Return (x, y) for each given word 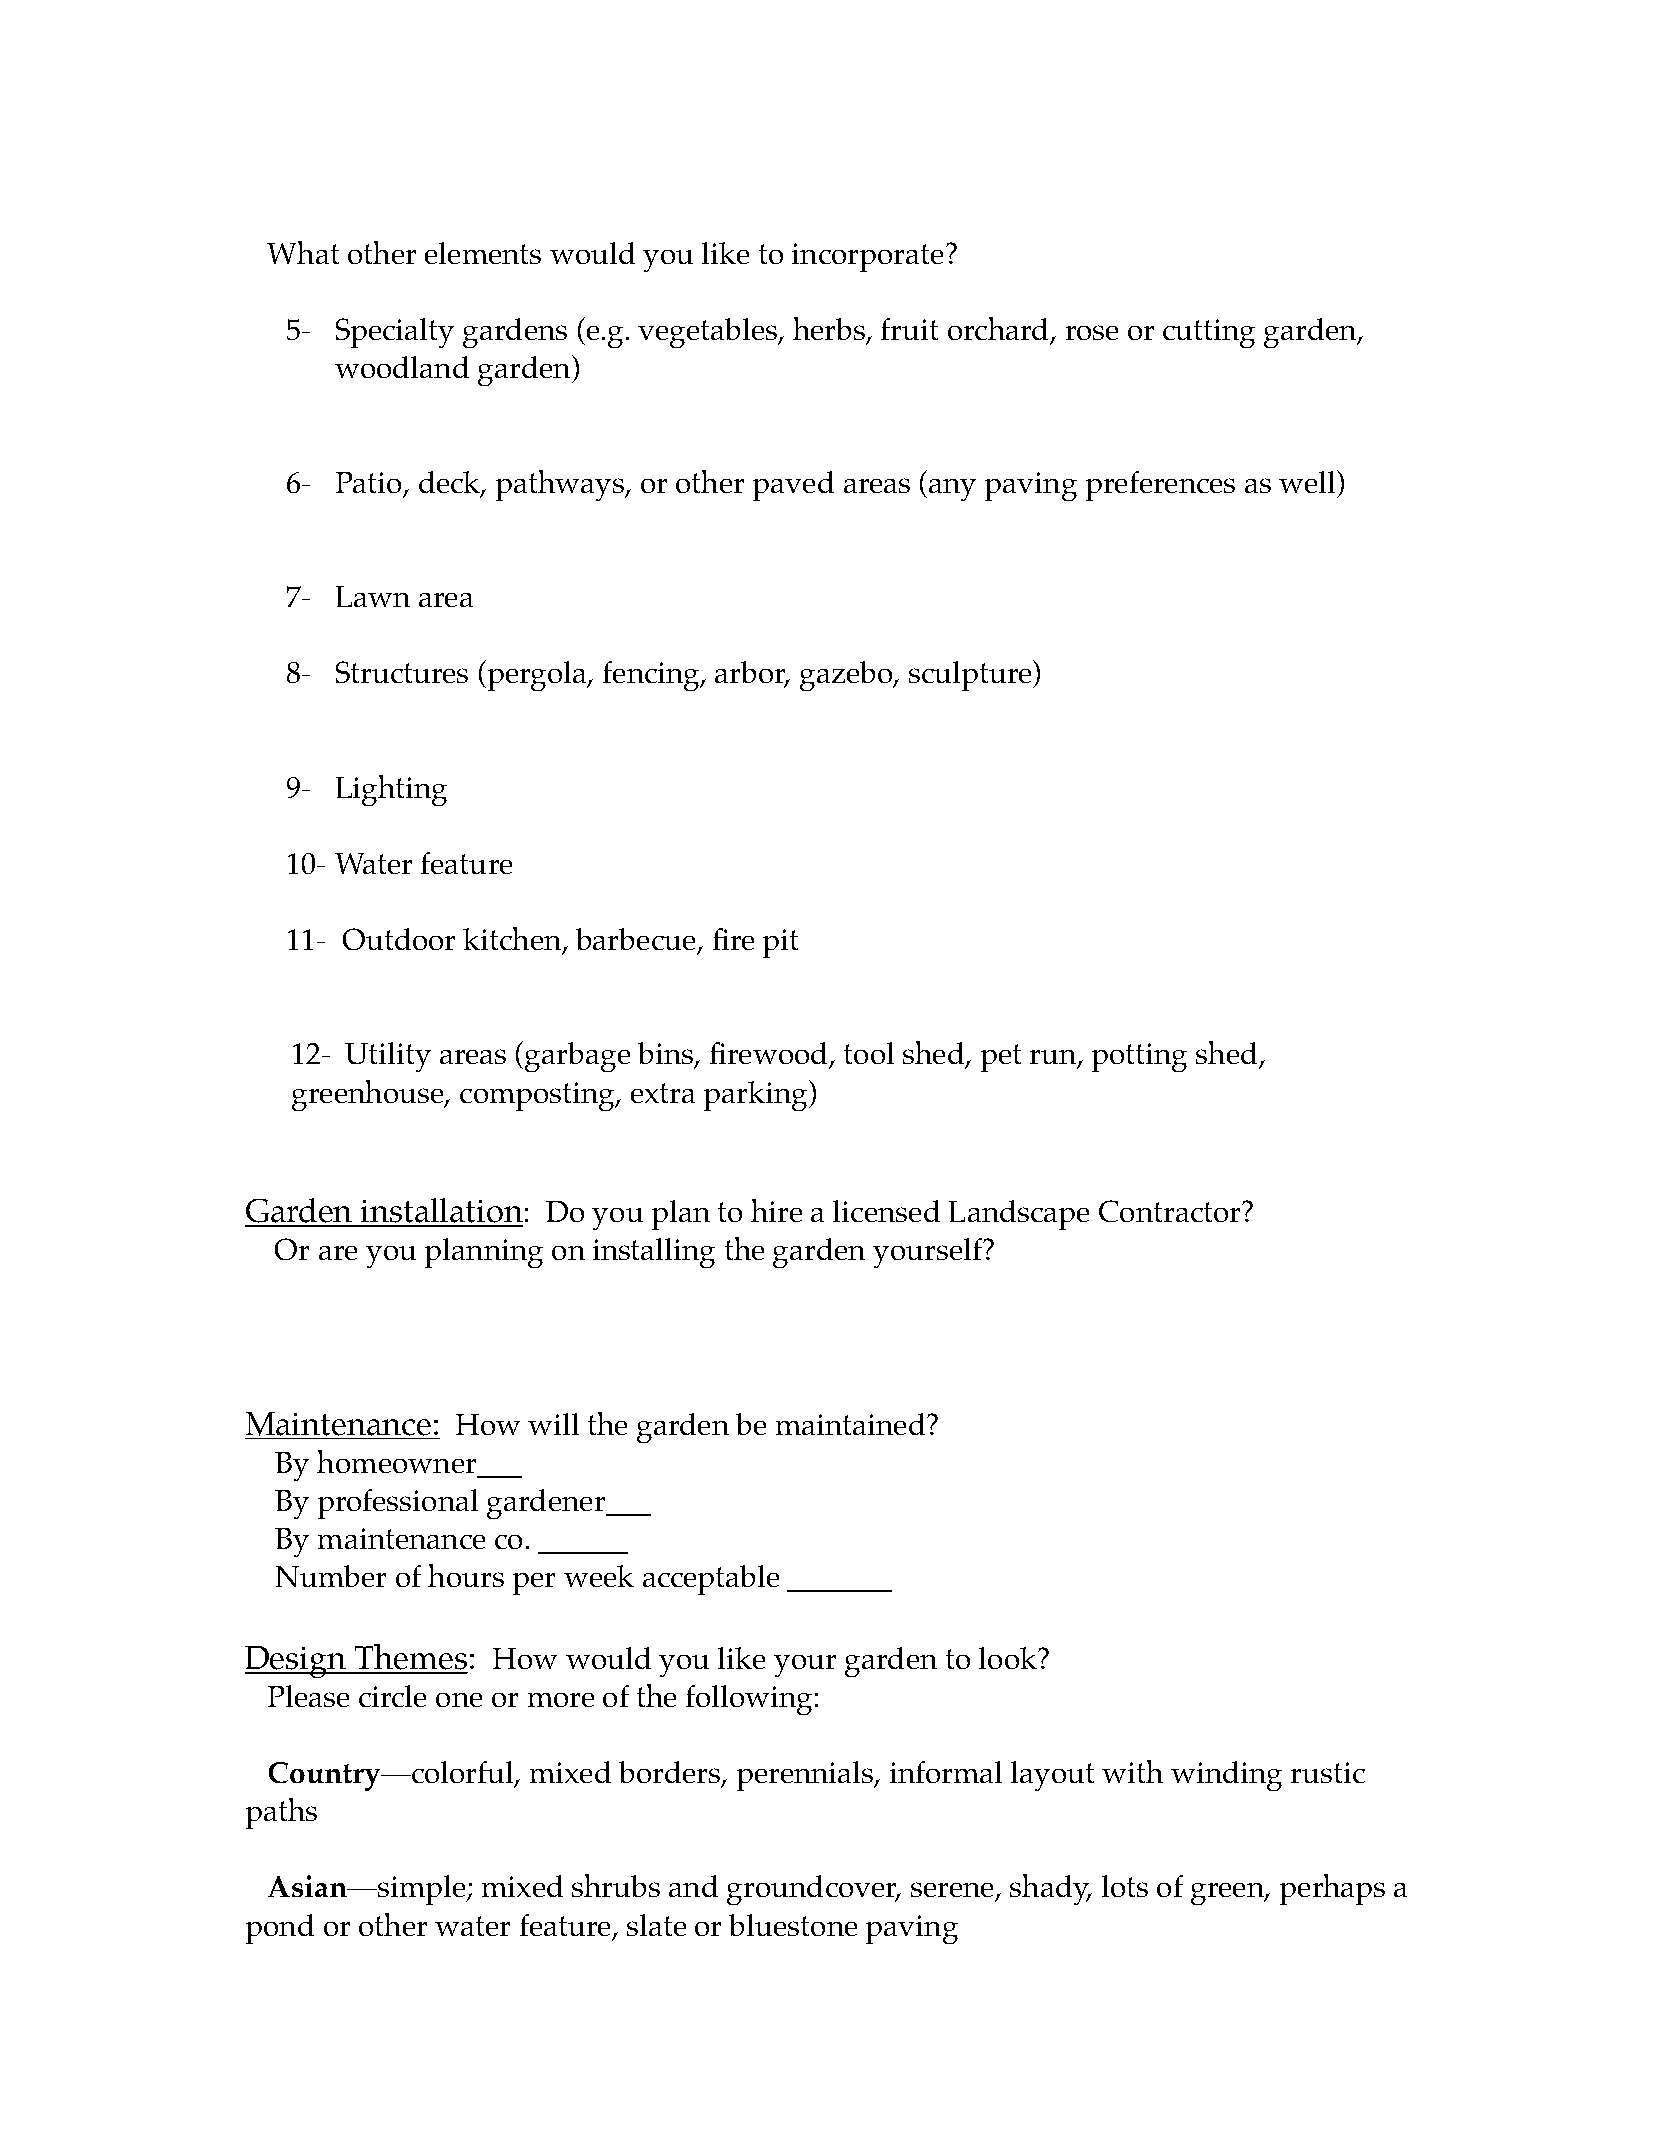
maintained (852, 1424)
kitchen (513, 940)
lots (1125, 1886)
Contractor (1171, 1211)
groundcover (813, 1890)
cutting (1209, 333)
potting (1139, 1057)
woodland (402, 367)
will (553, 1424)
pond (280, 1929)
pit (780, 943)
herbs (830, 330)
